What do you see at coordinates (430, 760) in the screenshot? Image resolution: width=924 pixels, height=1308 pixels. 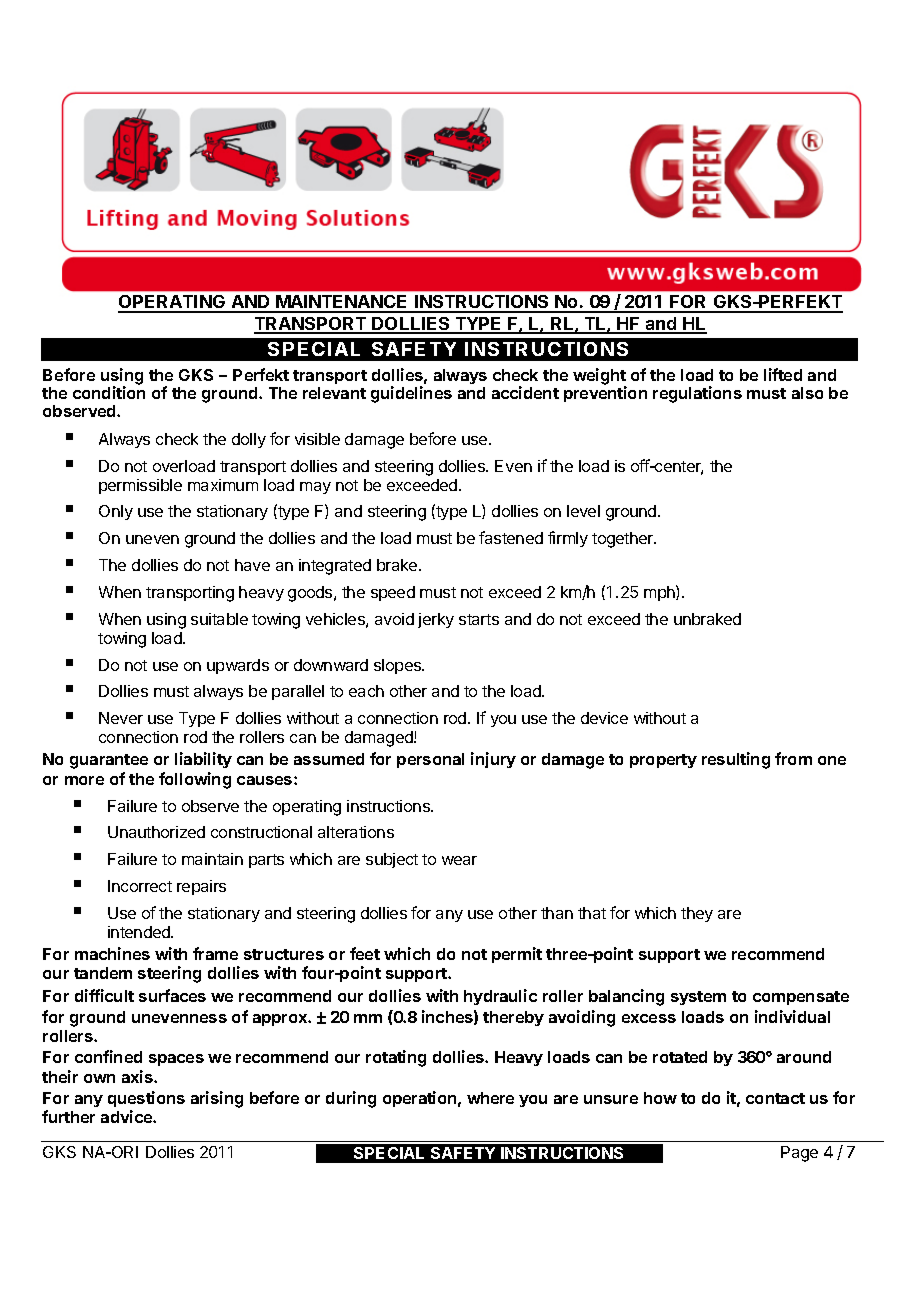 I see `personal` at bounding box center [430, 760].
